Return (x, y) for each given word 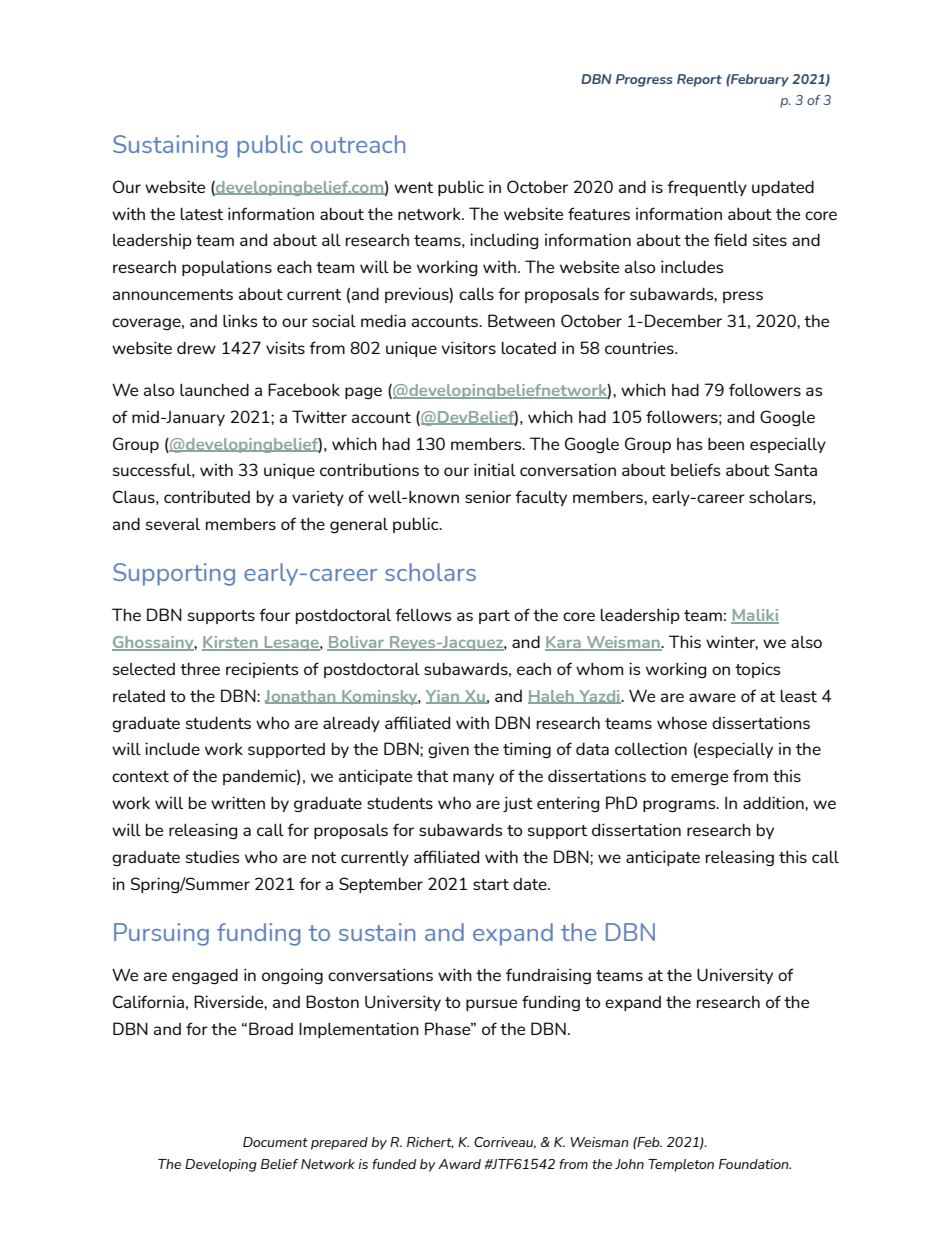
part (494, 617)
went (413, 187)
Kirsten (231, 643)
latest (202, 213)
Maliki (755, 616)
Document (275, 1142)
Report (699, 80)
